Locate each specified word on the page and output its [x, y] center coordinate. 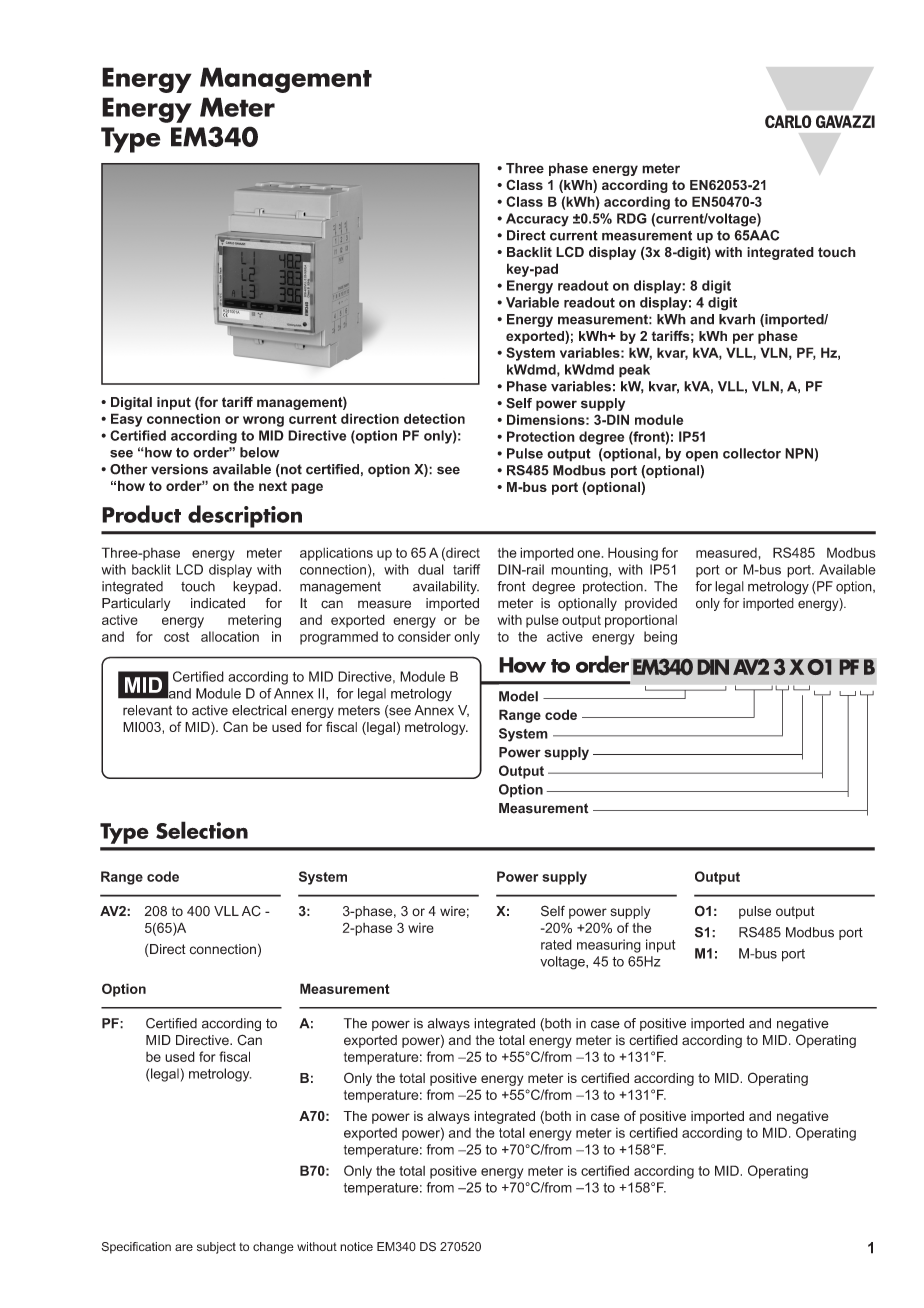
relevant [147, 710]
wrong [263, 421]
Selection [202, 830]
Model [518, 696]
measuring [609, 946]
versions [179, 469]
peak [634, 371]
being [660, 638]
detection [434, 418]
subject [216, 1248]
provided [651, 604]
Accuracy [537, 220]
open [702, 456]
